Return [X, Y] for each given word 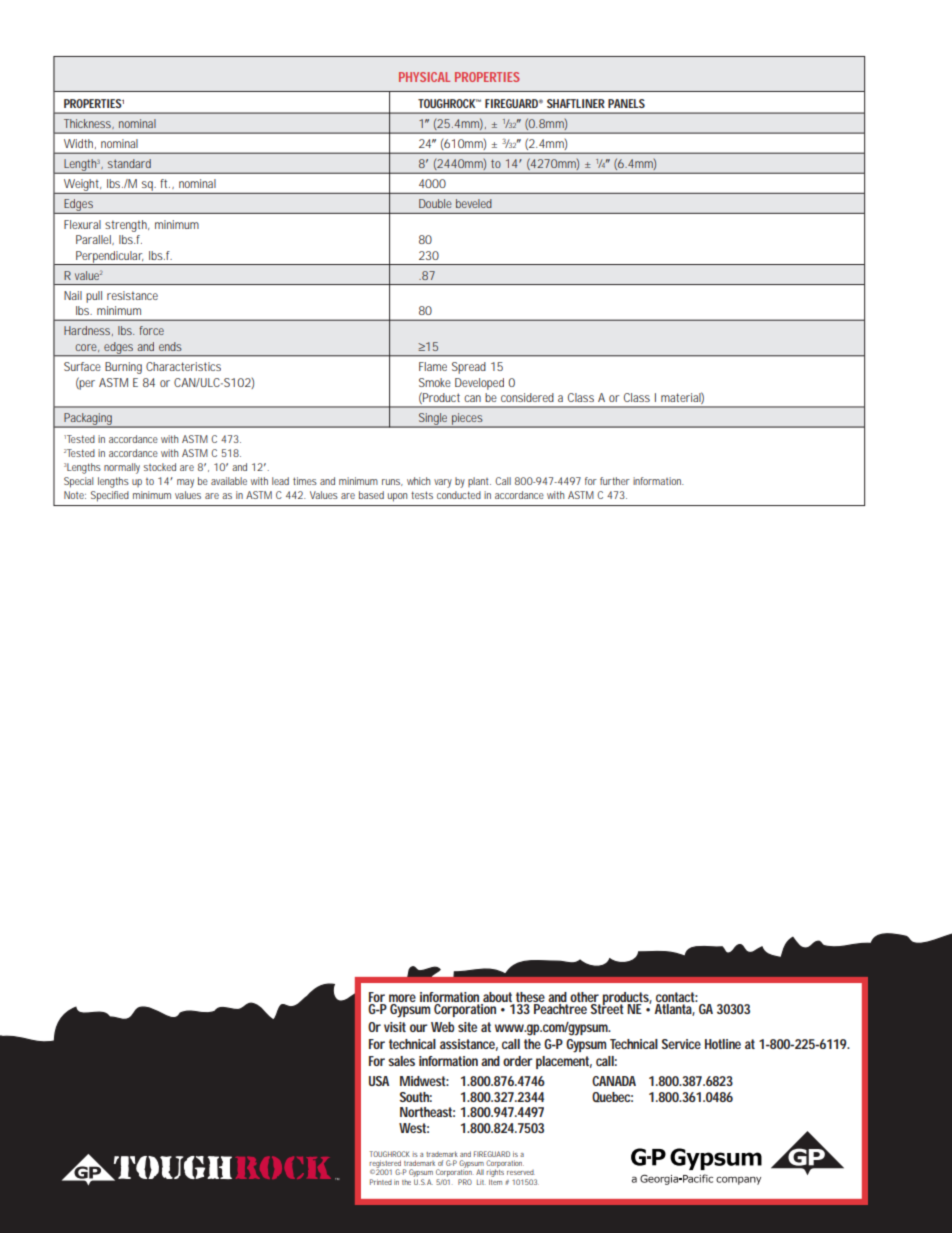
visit [395, 1027]
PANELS [626, 103]
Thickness [89, 124]
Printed [381, 1182]
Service [681, 1044]
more [402, 999]
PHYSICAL [424, 77]
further [615, 481]
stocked [159, 467]
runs [392, 482]
